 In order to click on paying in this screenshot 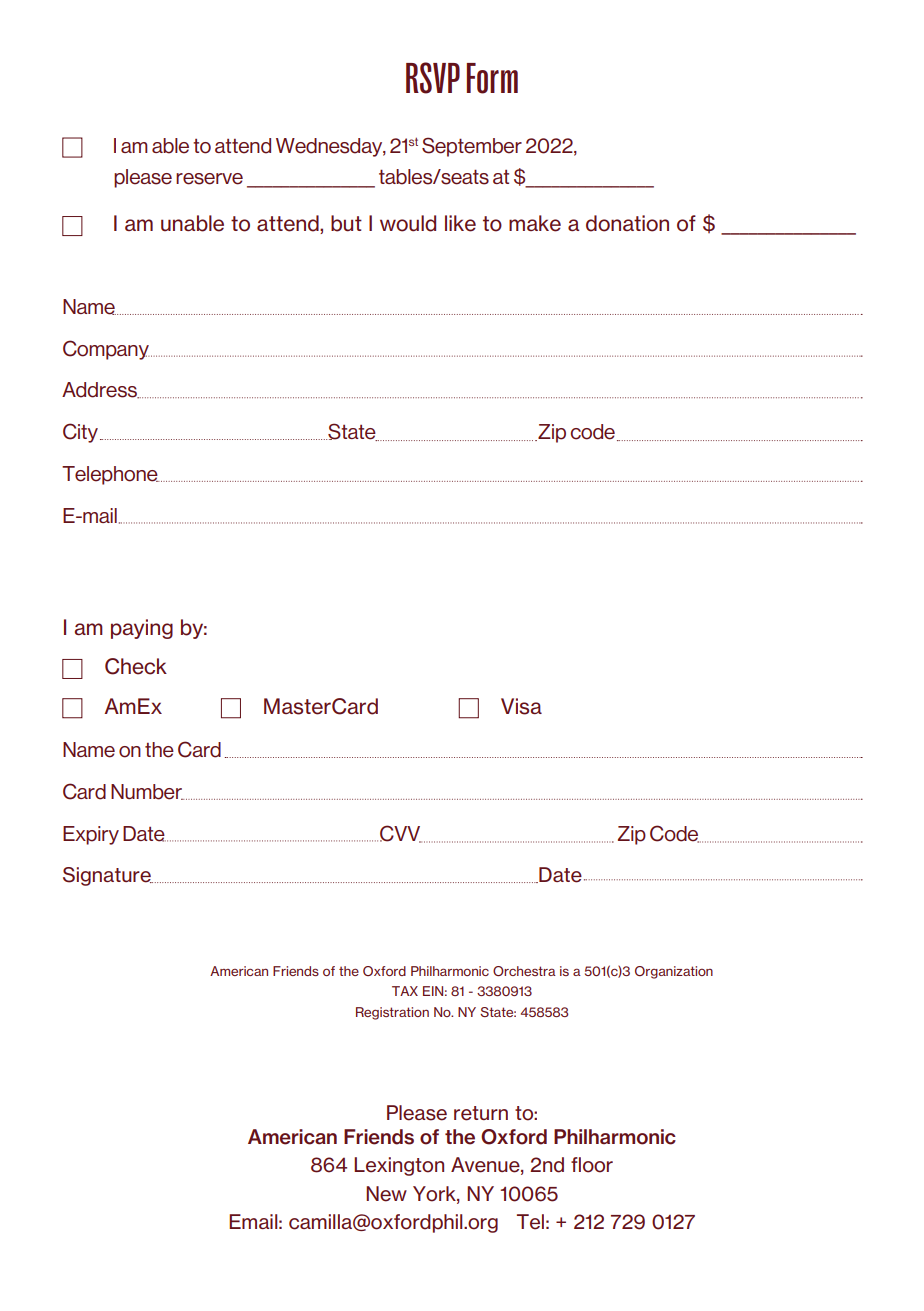, I will do `click(142, 629)`.
